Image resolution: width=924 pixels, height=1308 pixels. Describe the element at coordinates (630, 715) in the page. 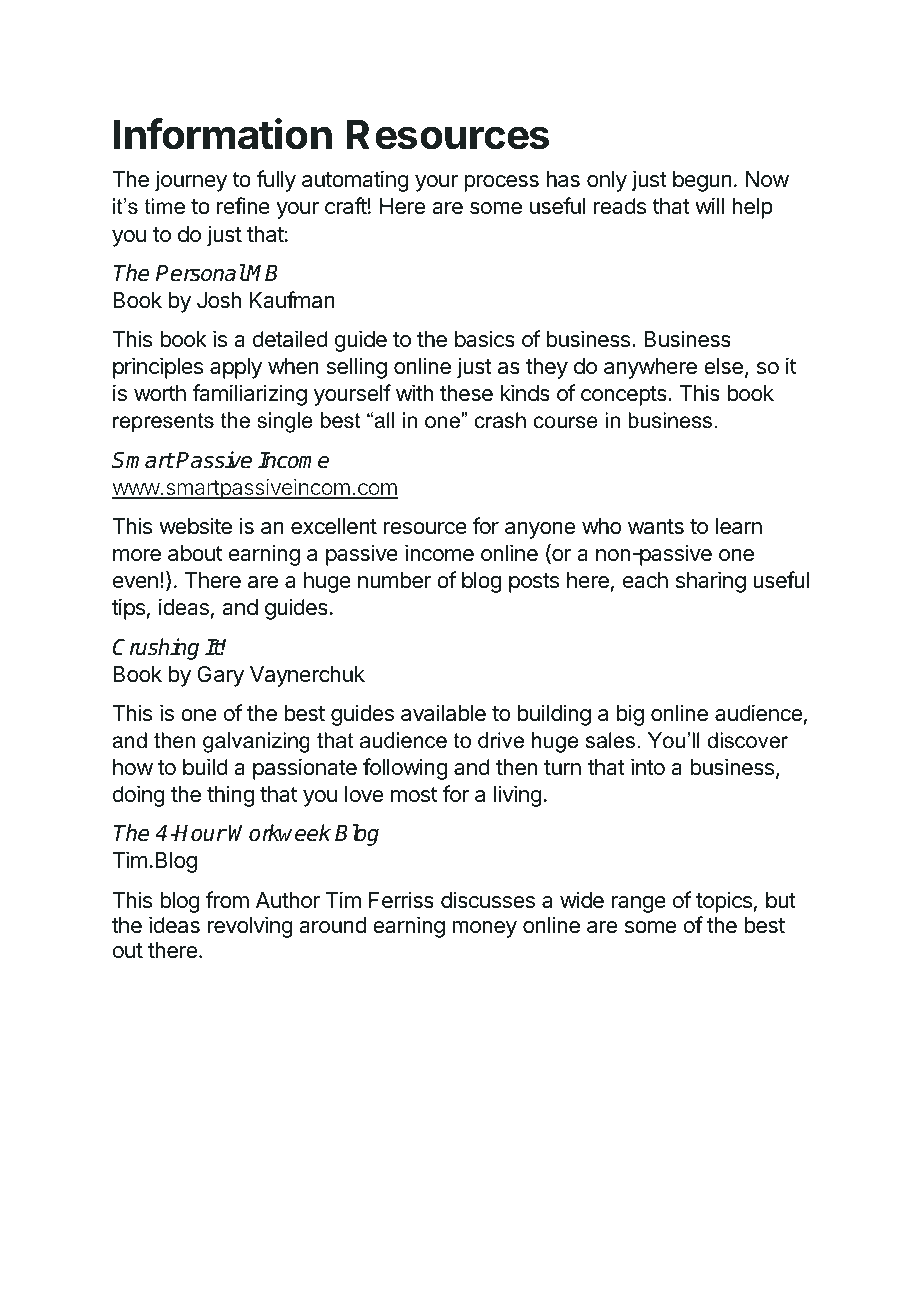

I see `big` at that location.
